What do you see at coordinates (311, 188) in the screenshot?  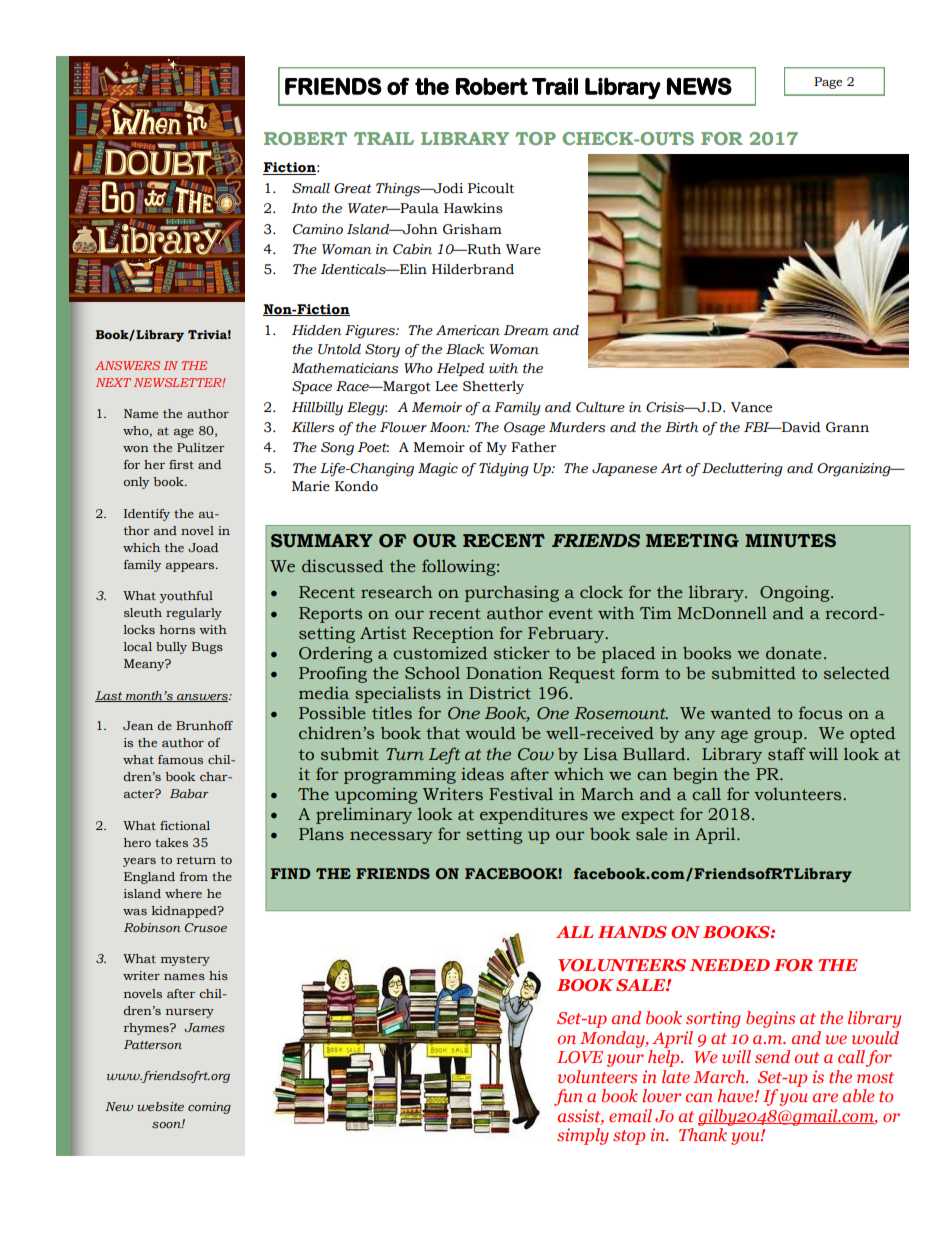 I see `Small` at bounding box center [311, 188].
